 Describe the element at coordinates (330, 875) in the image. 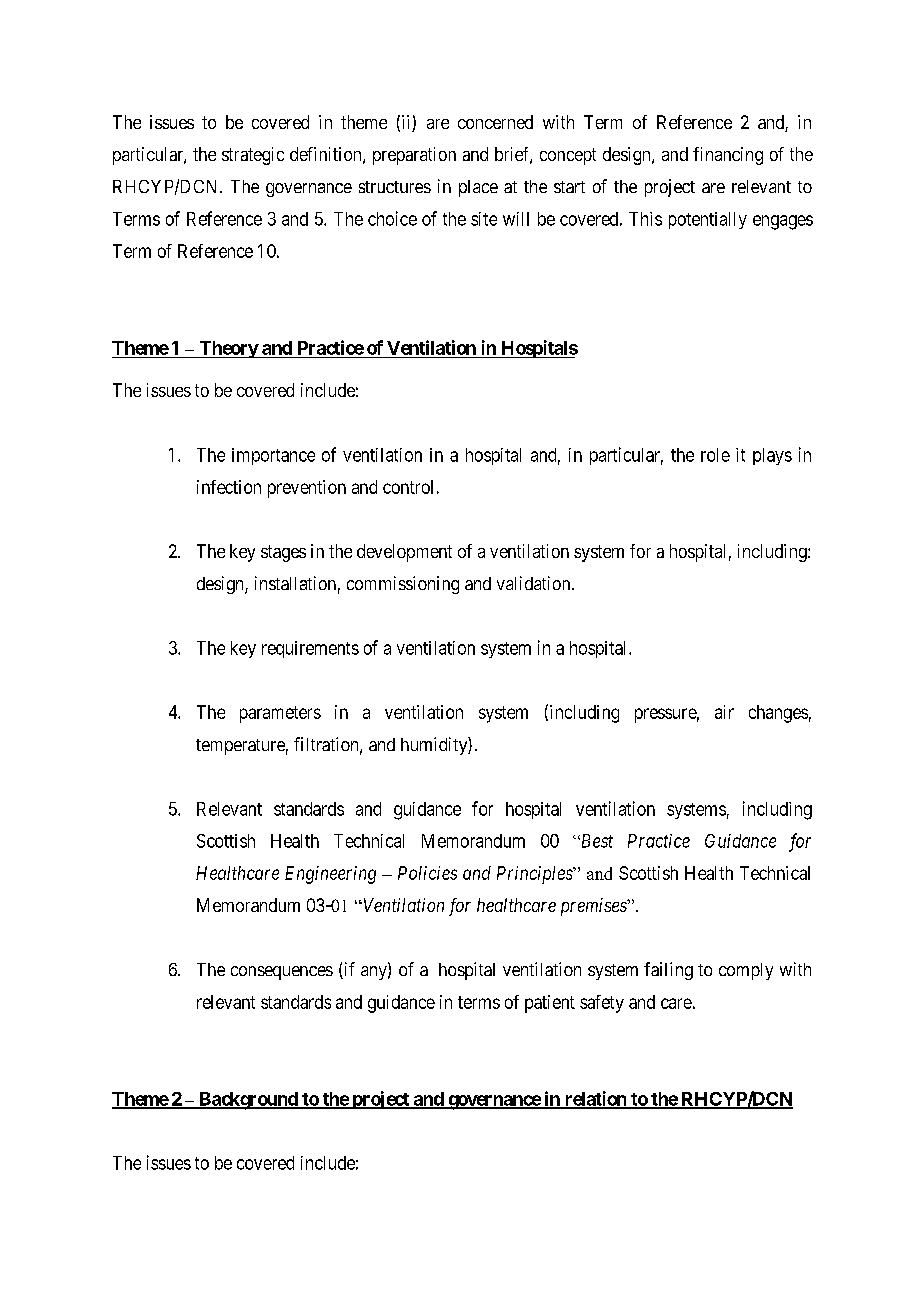

I see `Engineering` at that location.
